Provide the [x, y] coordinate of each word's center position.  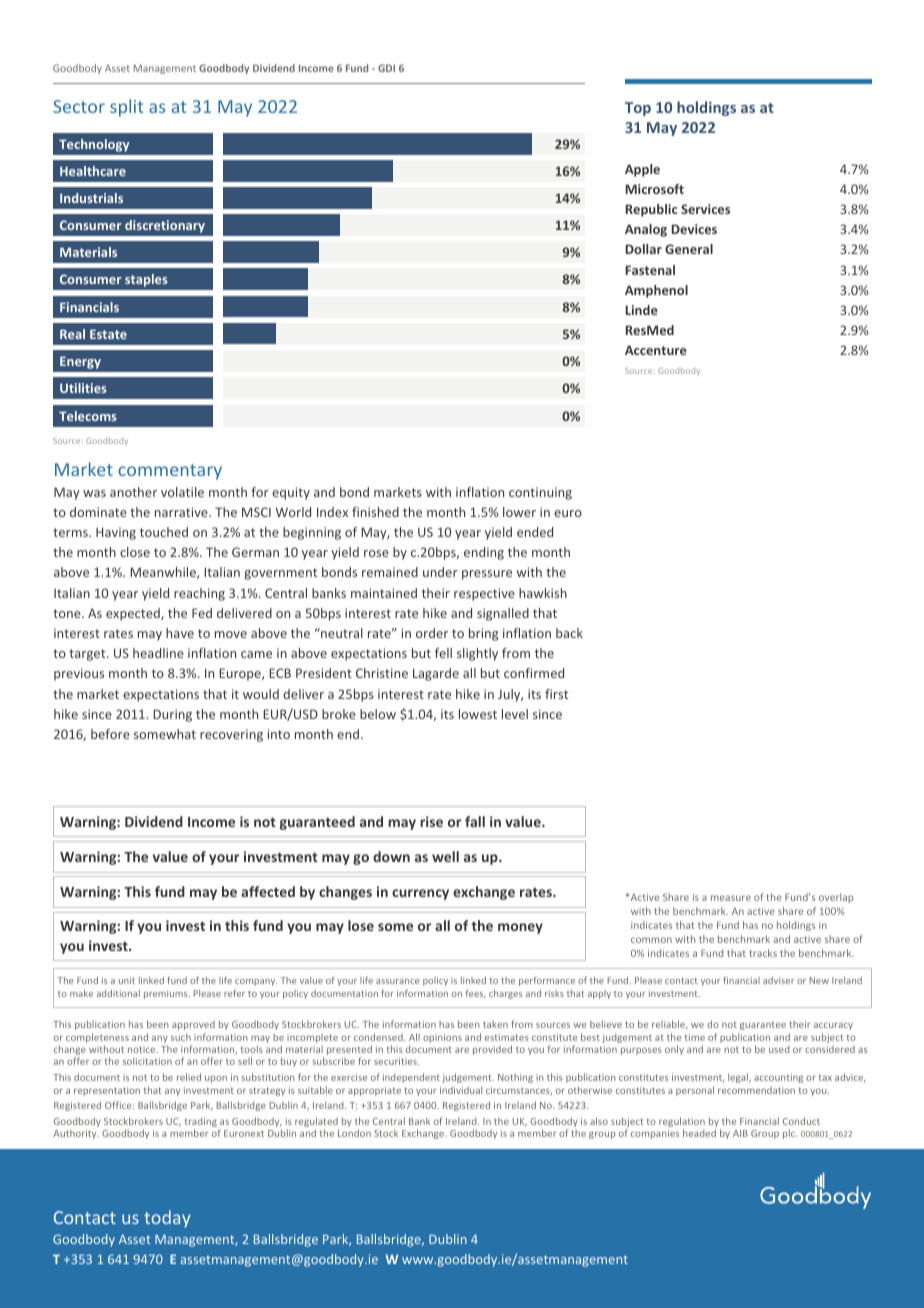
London [354, 1133]
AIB [740, 1133]
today [167, 1219]
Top [638, 109]
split [126, 108]
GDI [386, 68]
